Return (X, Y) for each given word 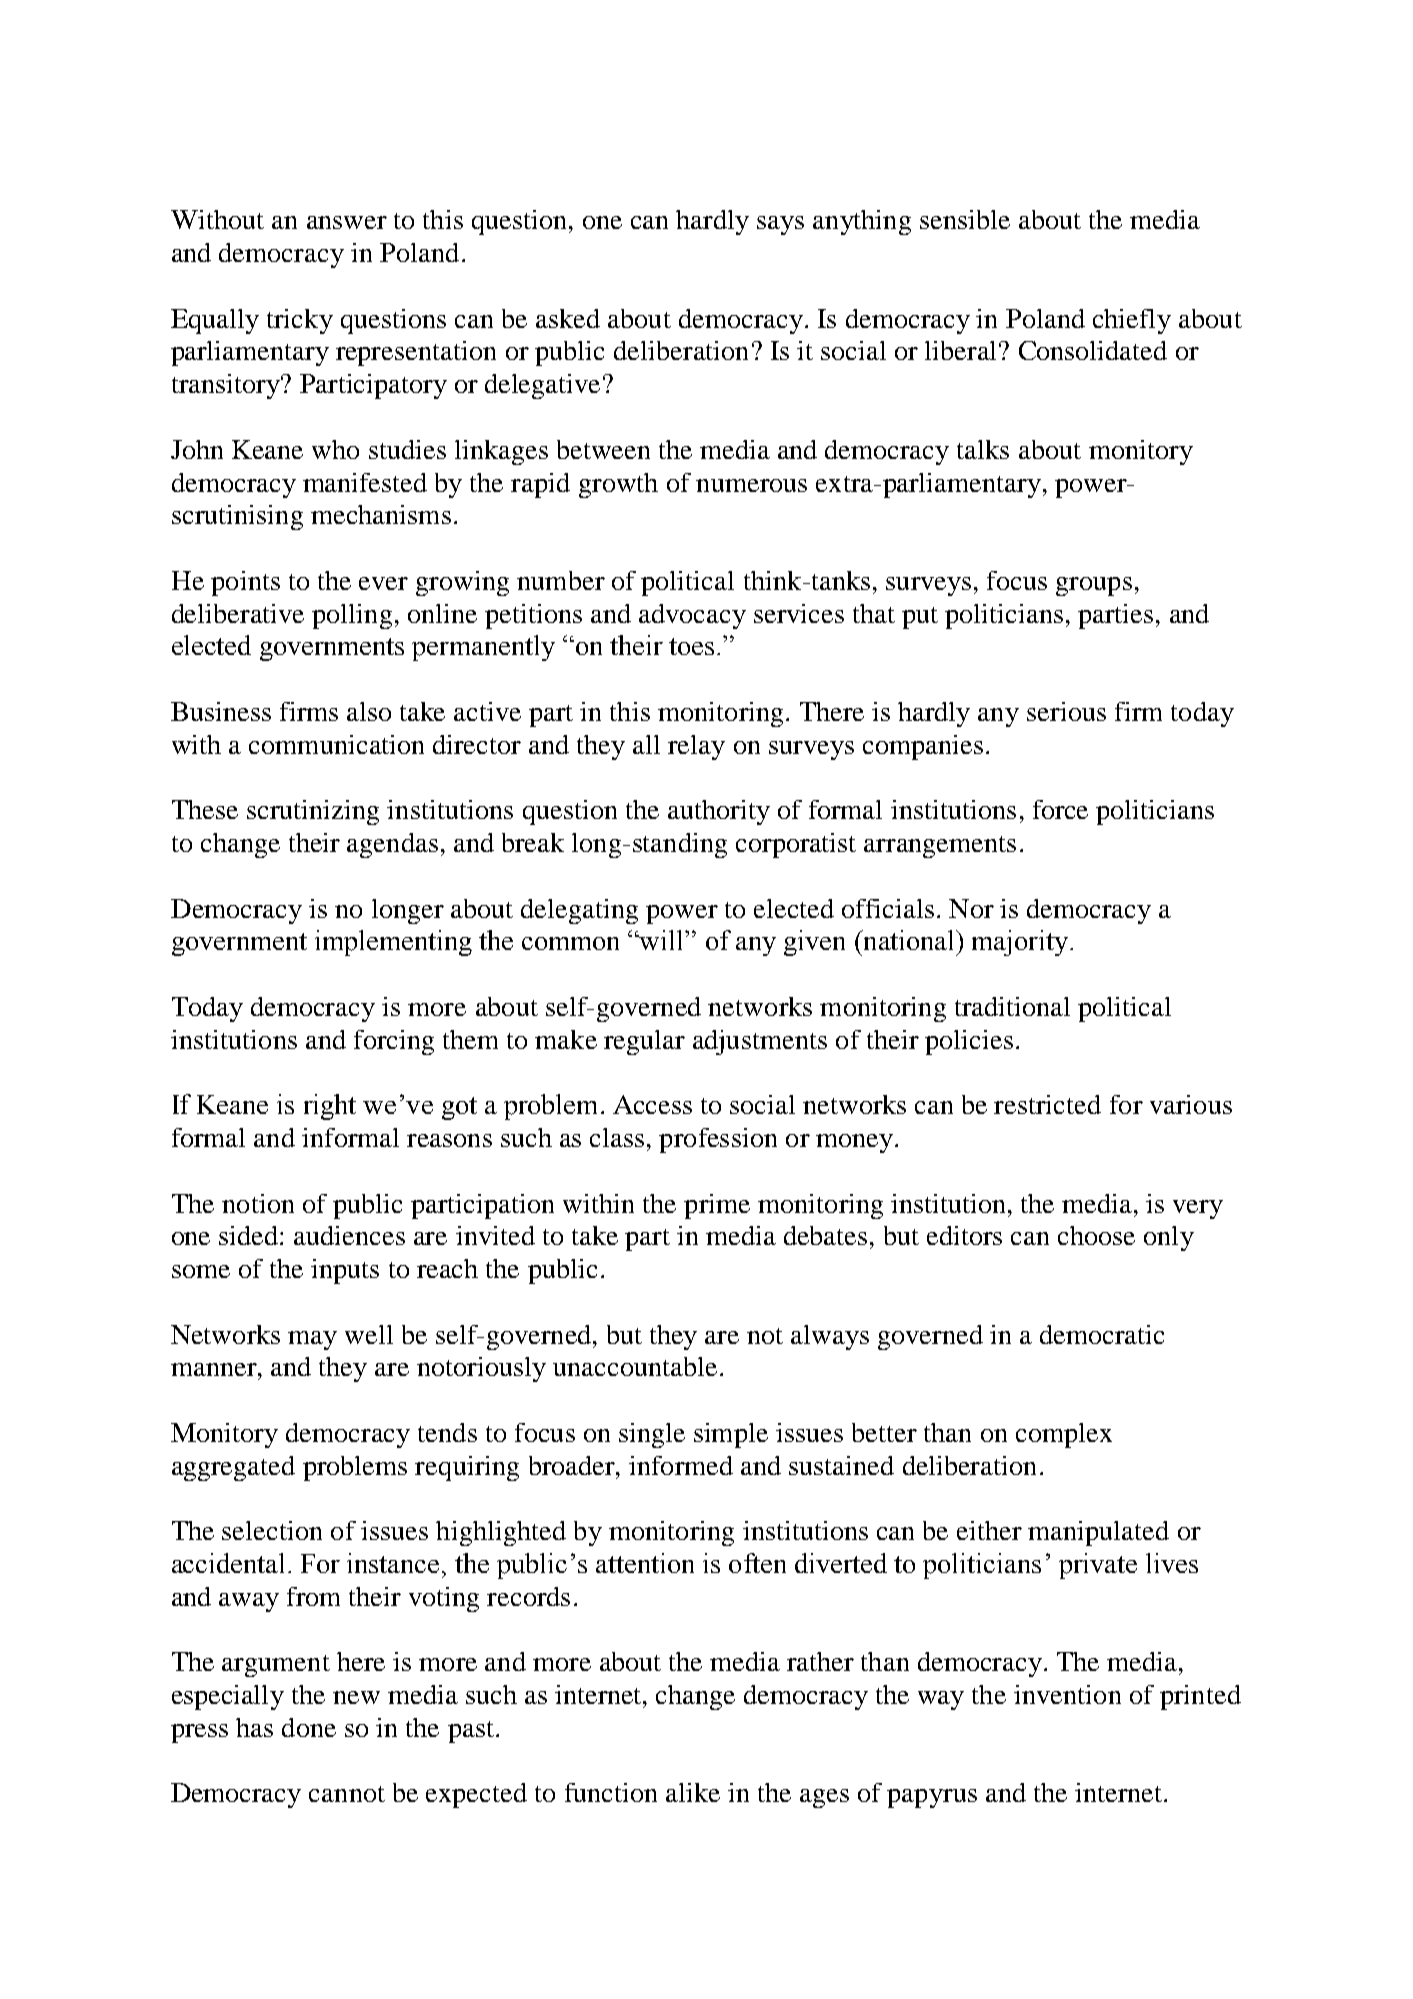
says (780, 225)
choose (1096, 1235)
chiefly (1132, 321)
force (1060, 809)
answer (347, 222)
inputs (345, 1271)
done (309, 1727)
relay (696, 747)
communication (336, 744)
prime (717, 1206)
